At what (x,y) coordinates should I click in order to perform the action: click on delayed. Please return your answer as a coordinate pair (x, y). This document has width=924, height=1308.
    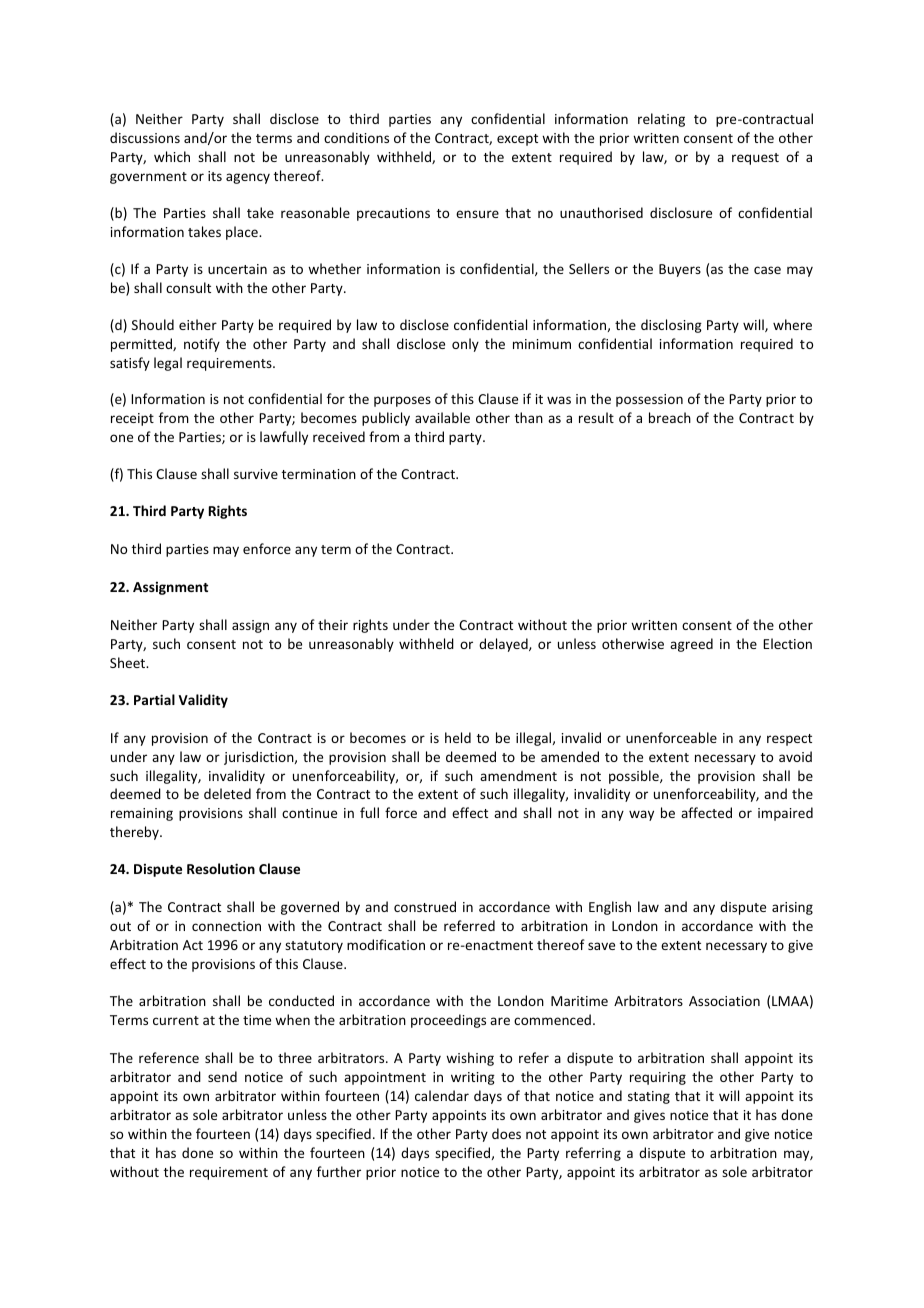
    Looking at the image, I should click on (504, 645).
